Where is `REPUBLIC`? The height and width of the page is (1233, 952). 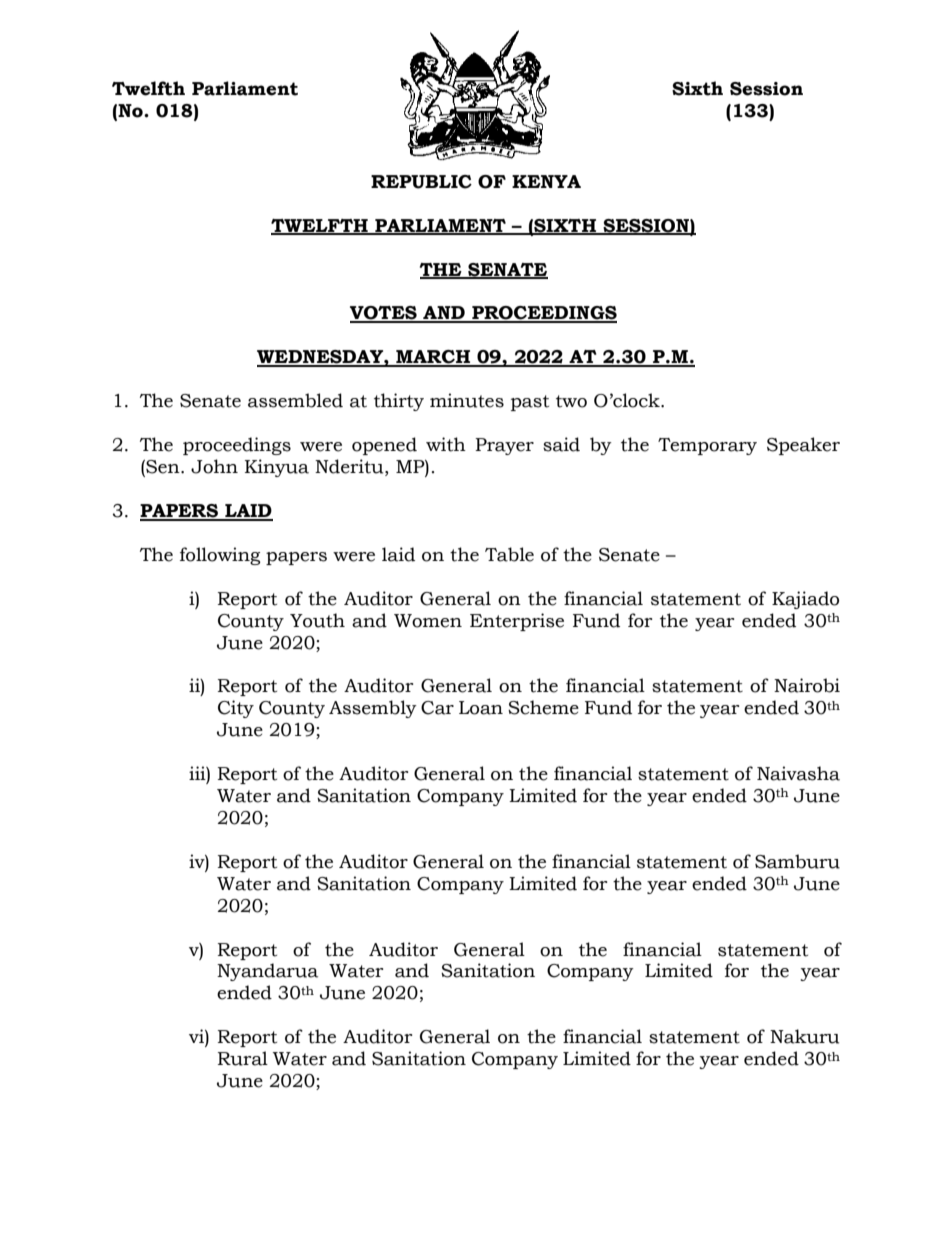 REPUBLIC is located at coordinates (421, 182).
